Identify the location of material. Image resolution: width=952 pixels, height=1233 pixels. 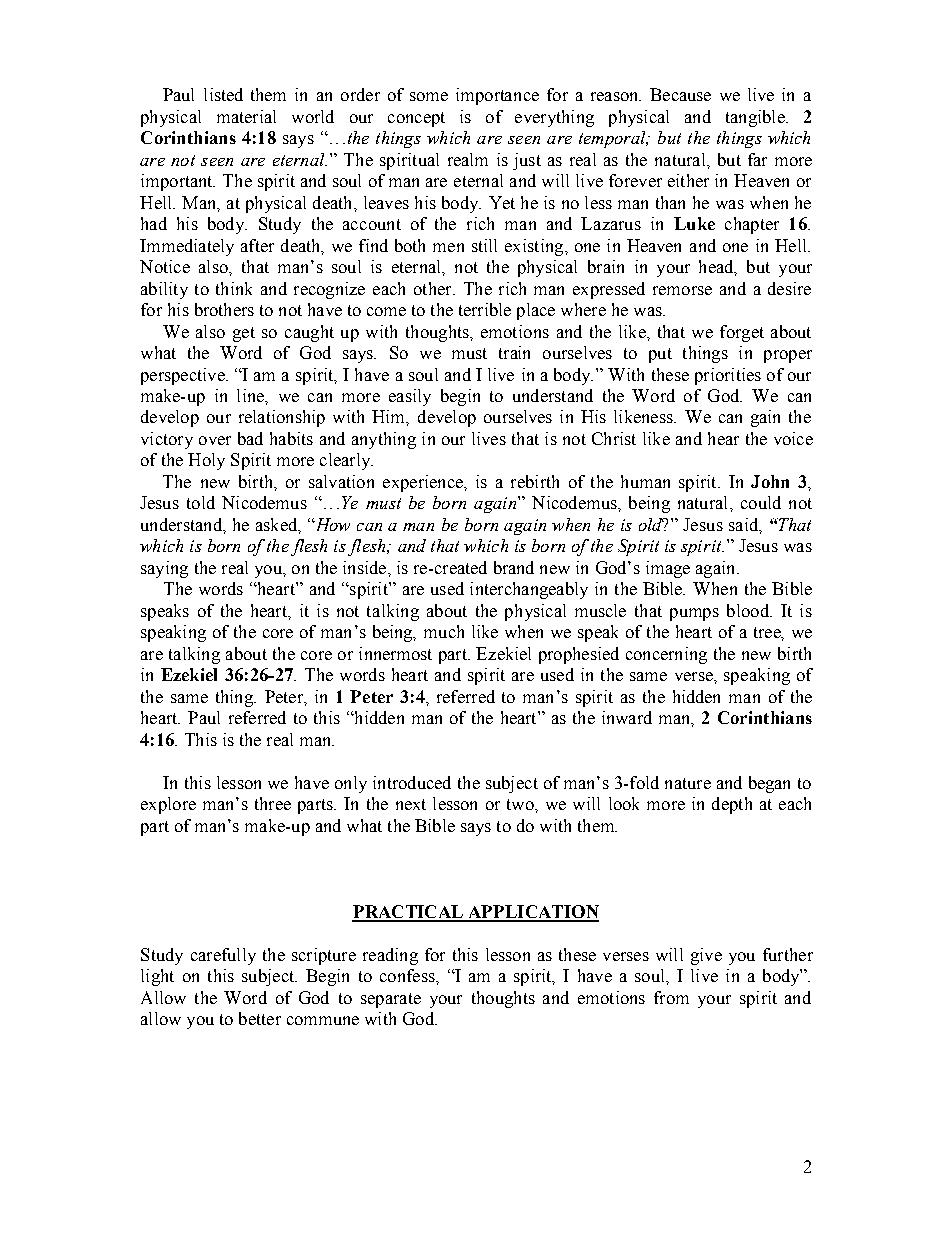
(246, 116).
